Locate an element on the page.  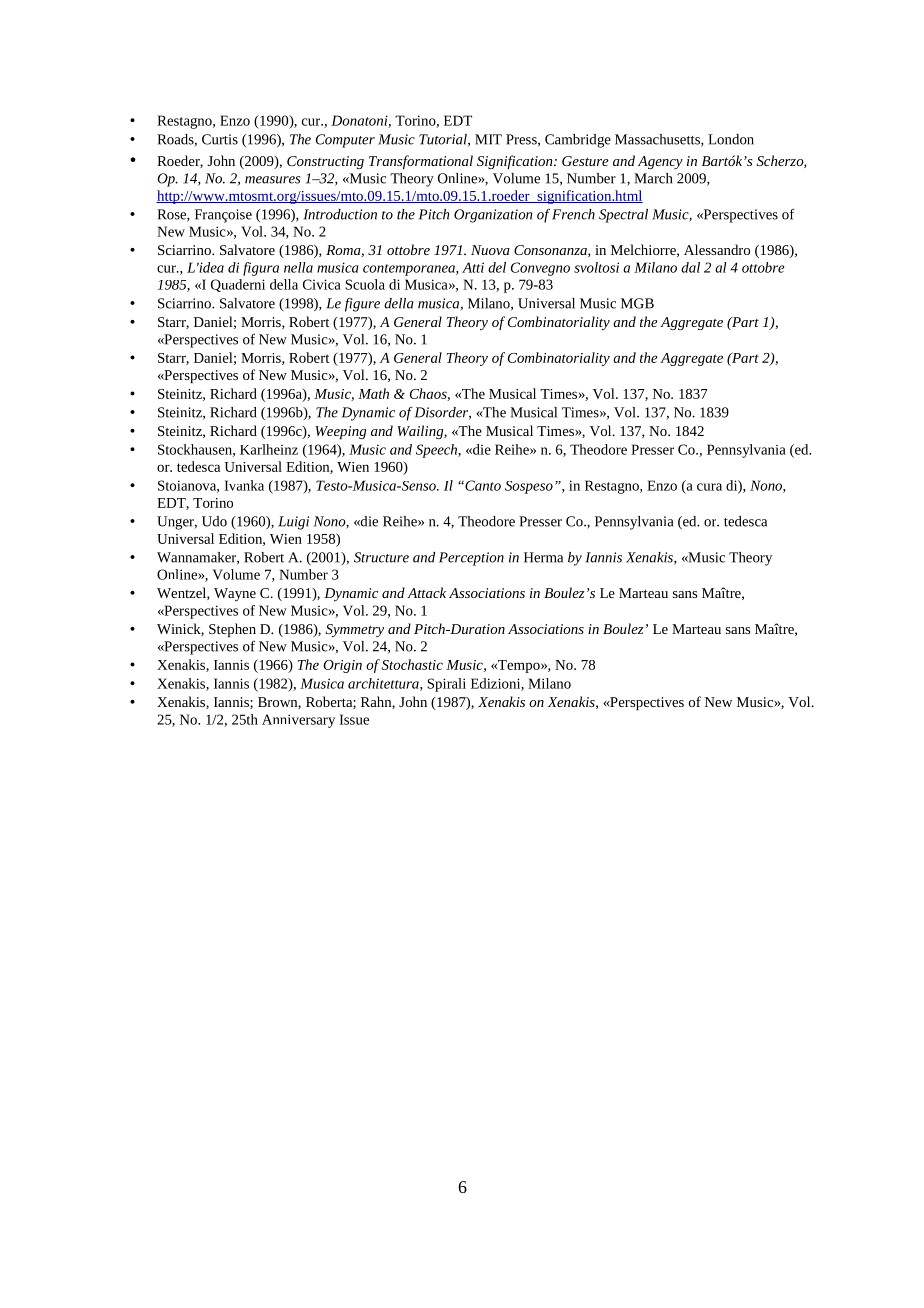
Luigi is located at coordinates (293, 523).
